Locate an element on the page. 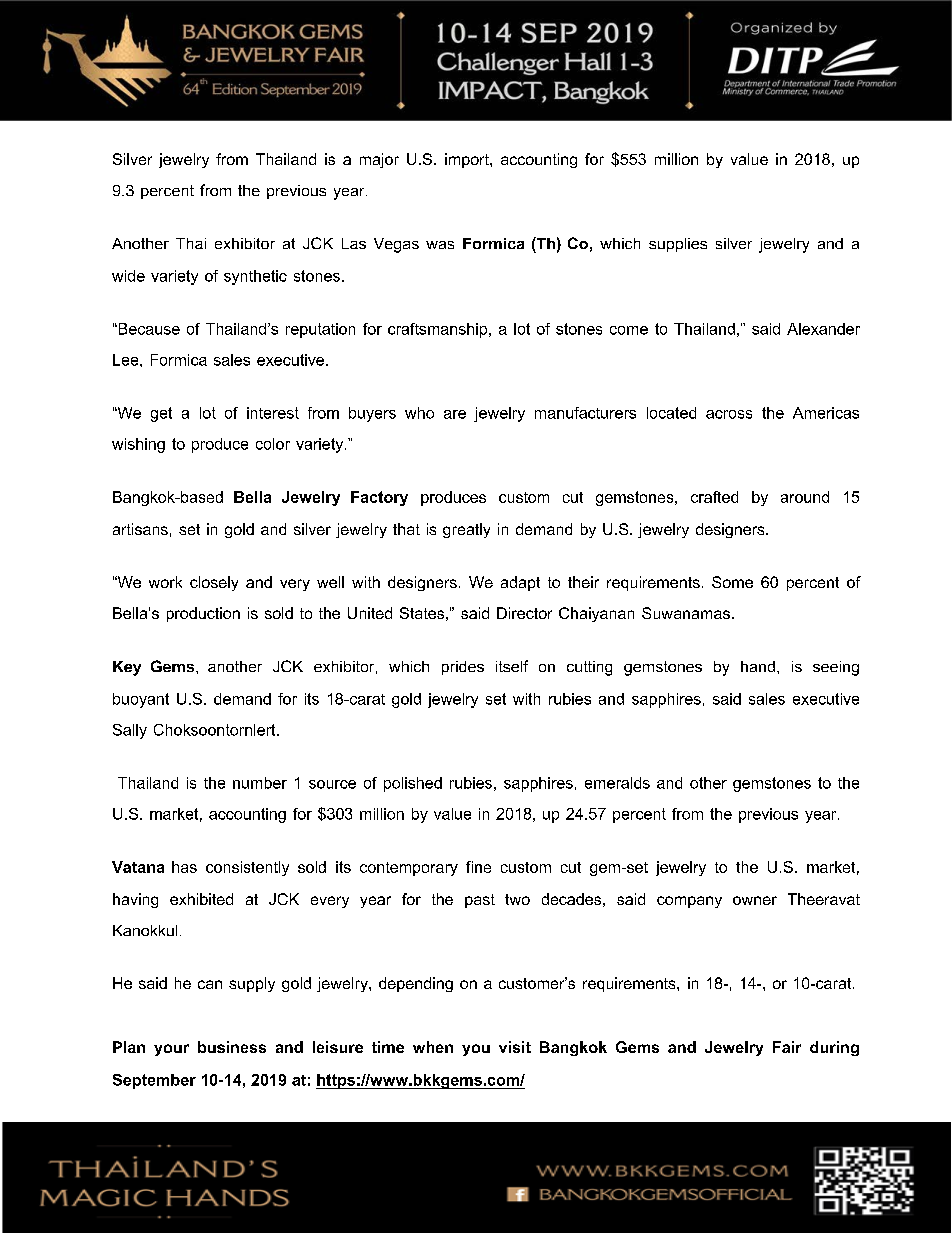 The width and height of the image is (952, 1233). import is located at coordinates (468, 160).
